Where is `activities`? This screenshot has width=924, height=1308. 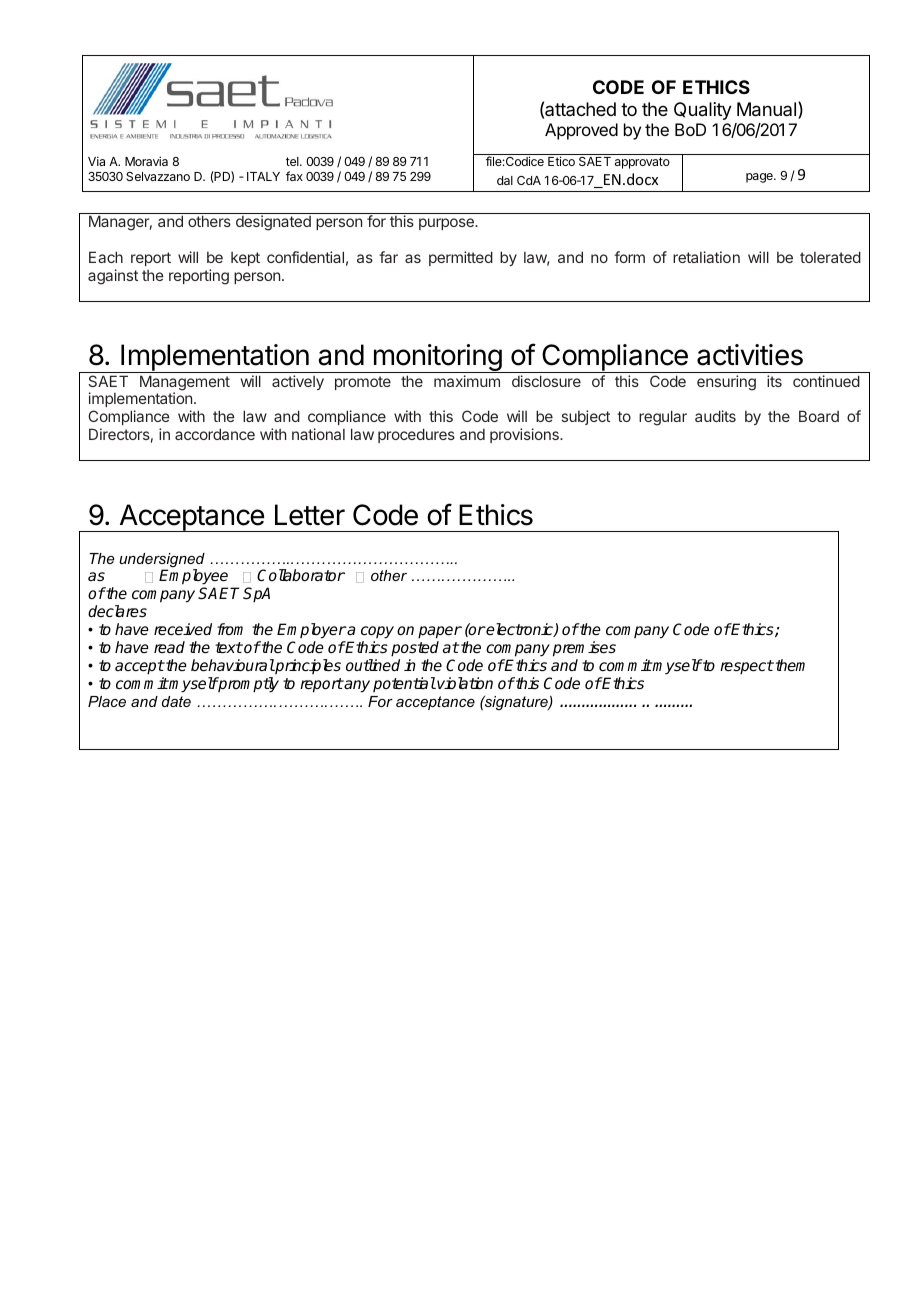
activities is located at coordinates (750, 355).
